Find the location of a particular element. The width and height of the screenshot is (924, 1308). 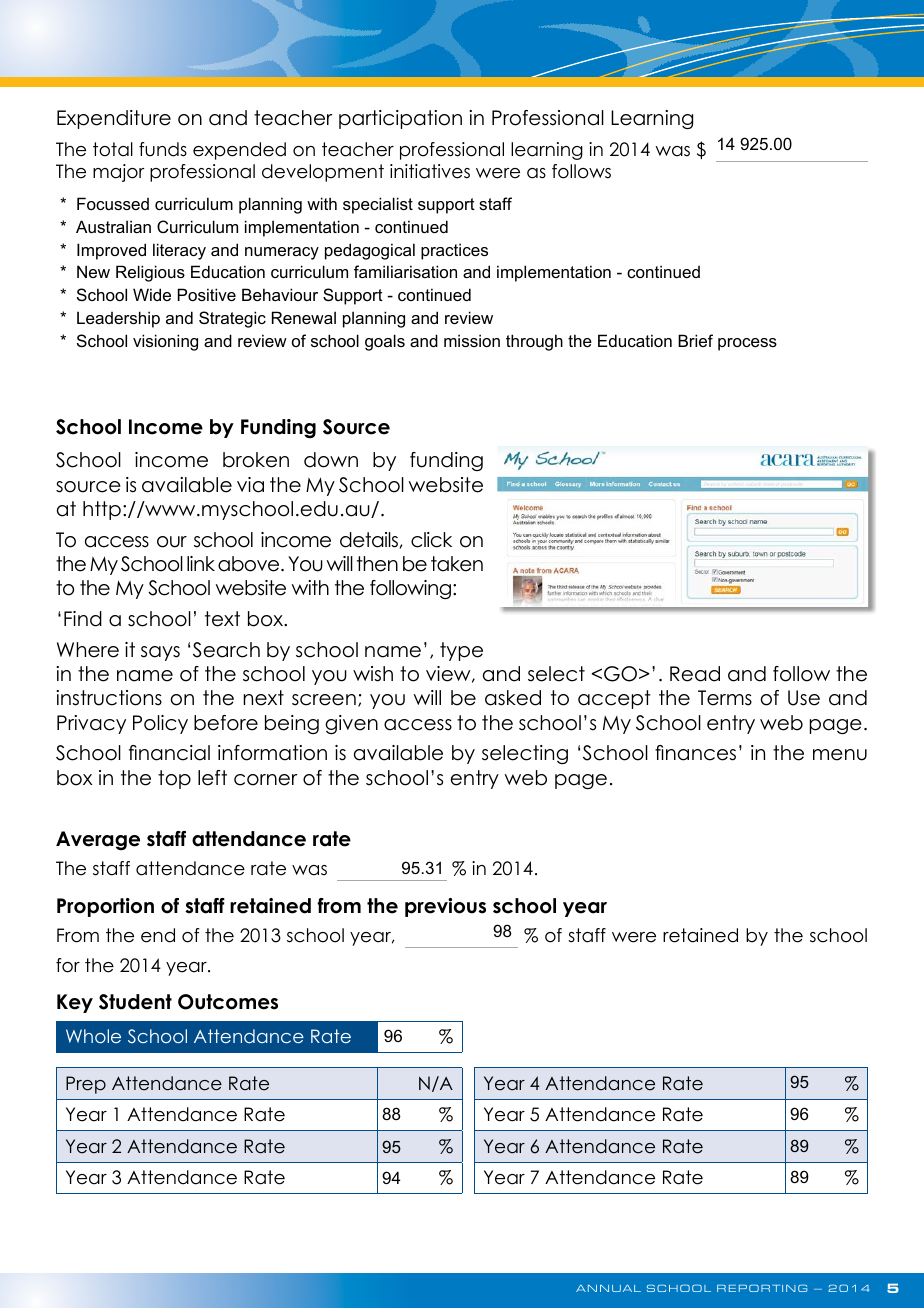

asked is located at coordinates (513, 698).
